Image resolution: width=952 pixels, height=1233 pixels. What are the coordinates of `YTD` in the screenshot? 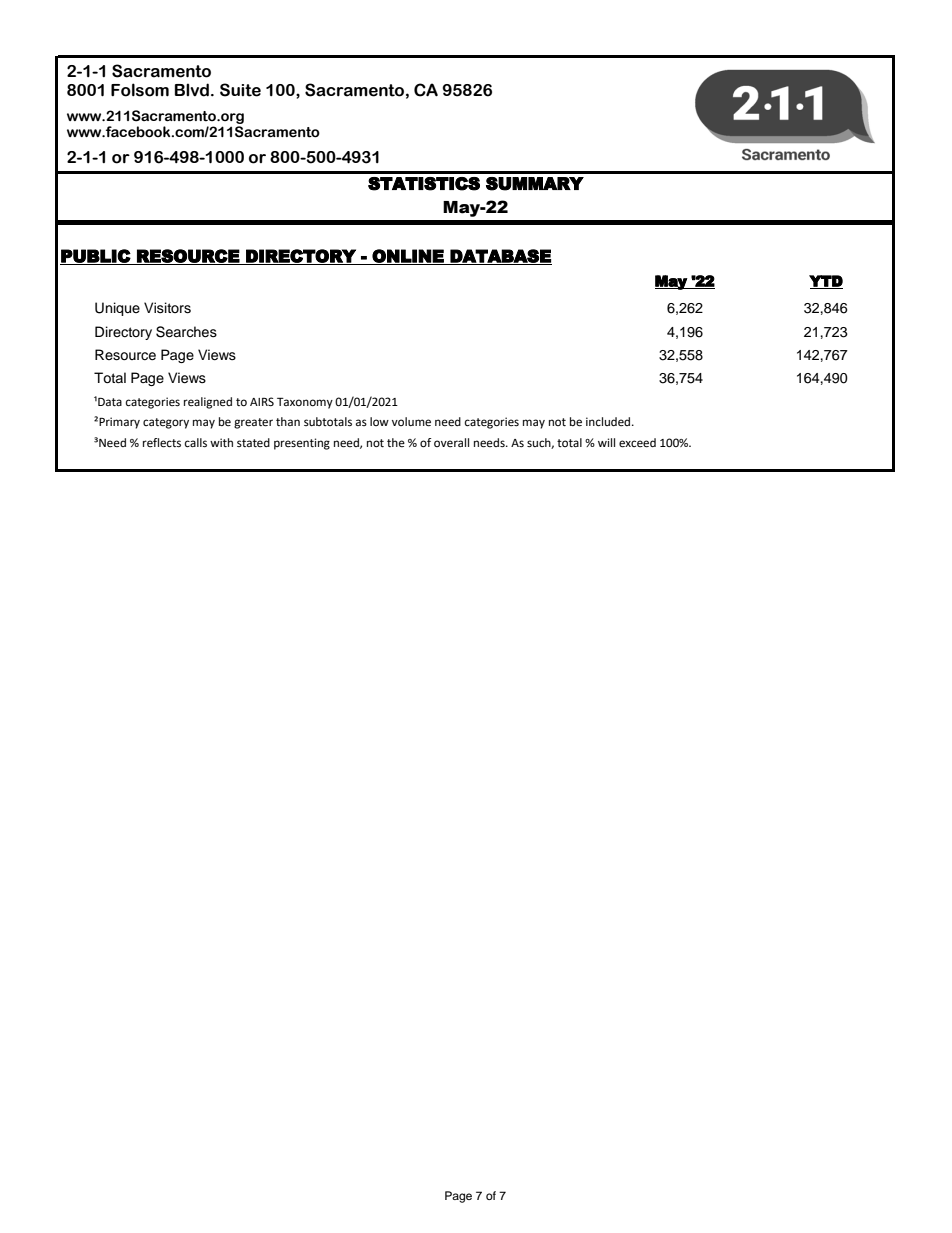 It's located at (826, 282).
